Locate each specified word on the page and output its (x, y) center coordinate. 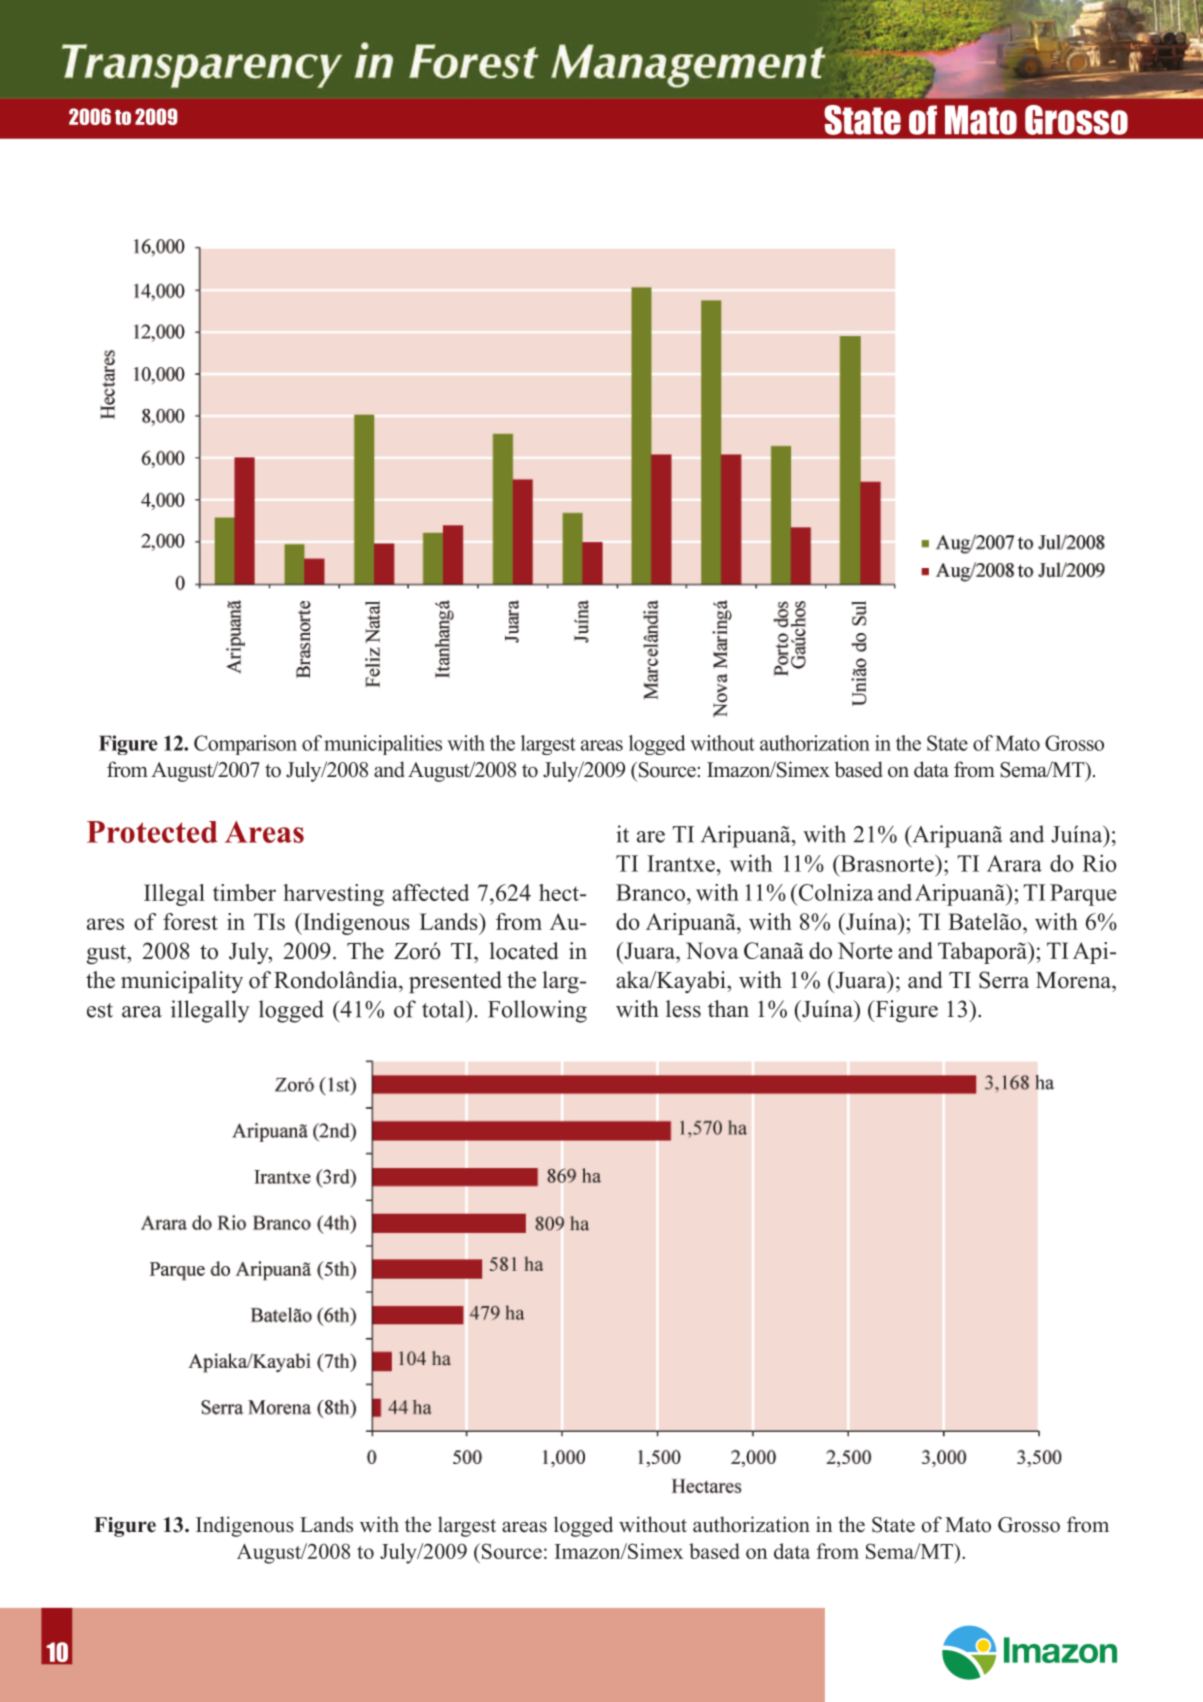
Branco (650, 892)
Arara (1014, 863)
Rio (1099, 863)
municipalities (383, 745)
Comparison (245, 745)
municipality (182, 982)
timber (244, 892)
